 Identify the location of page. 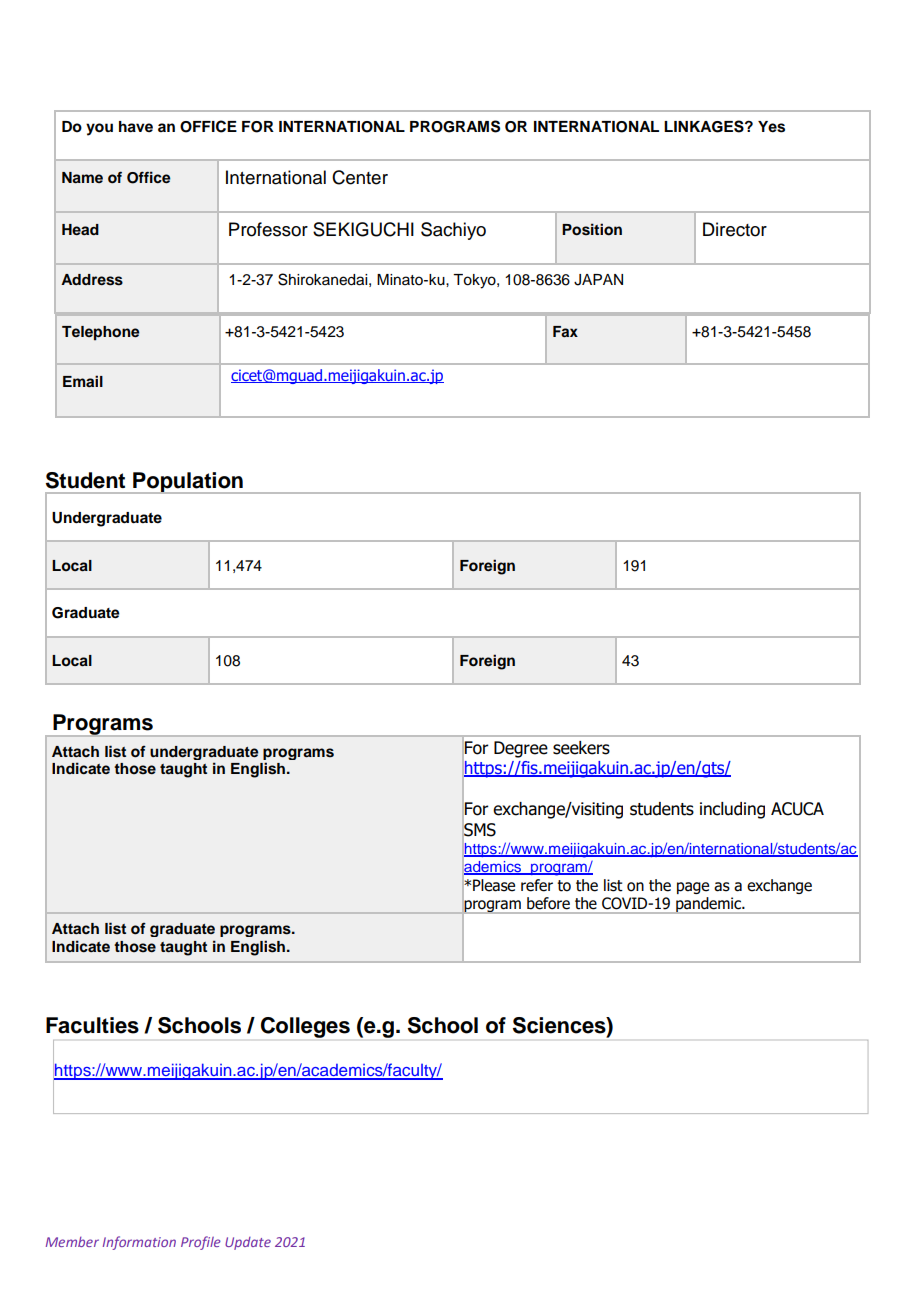
(693, 888).
